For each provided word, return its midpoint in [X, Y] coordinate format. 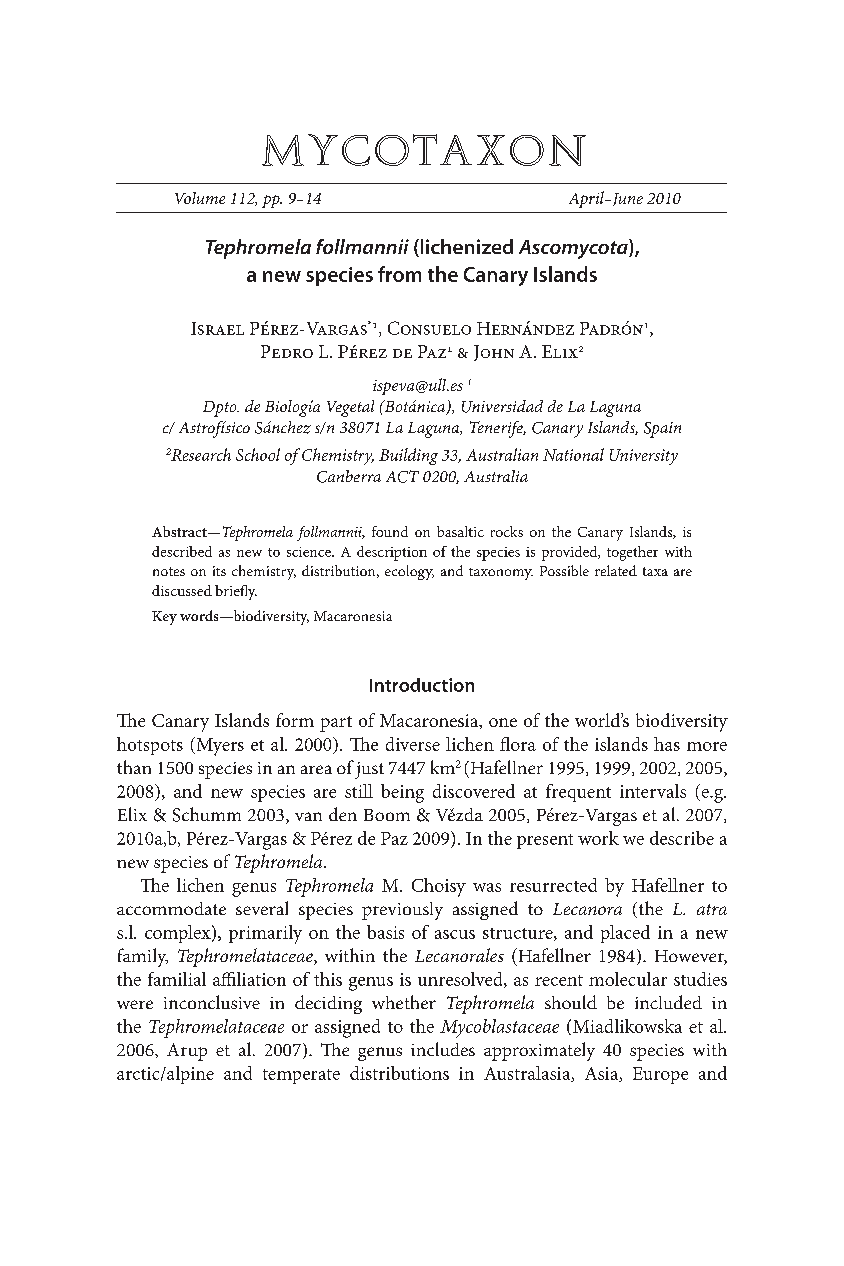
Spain [662, 430]
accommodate [171, 908]
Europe [660, 1075]
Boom [387, 815]
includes [443, 1049]
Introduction [422, 685]
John [494, 353]
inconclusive [212, 1002]
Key [164, 618]
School [258, 454]
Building [408, 456]
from [399, 274]
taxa [655, 571]
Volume [200, 198]
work [598, 838]
